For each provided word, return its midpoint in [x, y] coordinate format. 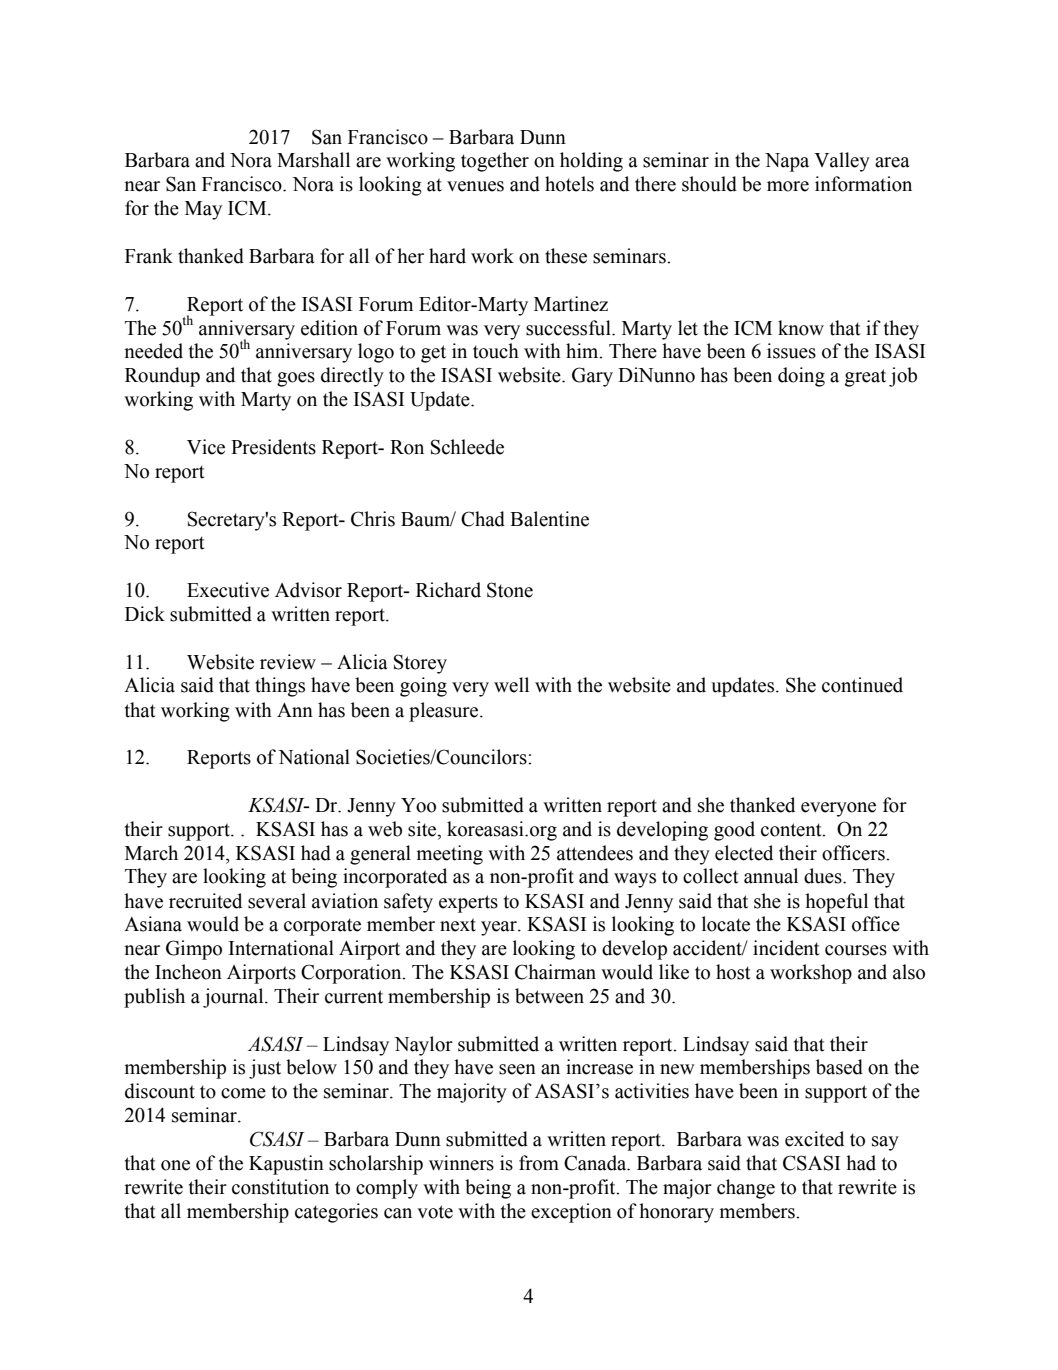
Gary [592, 377]
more [788, 186]
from [539, 1163]
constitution [280, 1187]
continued [862, 685]
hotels [569, 184]
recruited [205, 901]
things [280, 687]
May [203, 210]
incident [786, 948]
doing [801, 377]
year [500, 928]
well [511, 685]
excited [814, 1139]
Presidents [273, 447]
